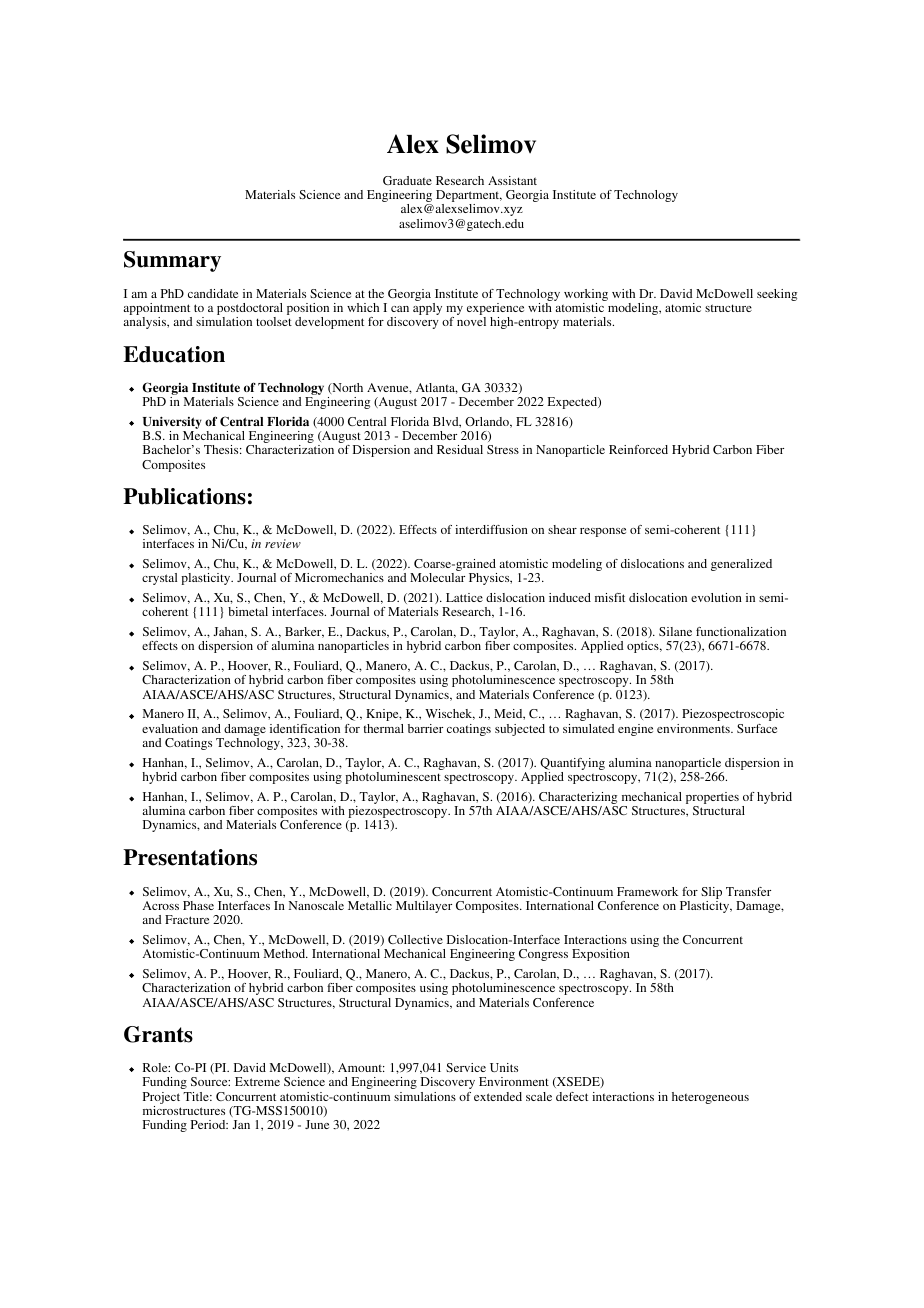 The image size is (924, 1308). Describe the element at coordinates (257, 1081) in the screenshot. I see `Extreme` at that location.
